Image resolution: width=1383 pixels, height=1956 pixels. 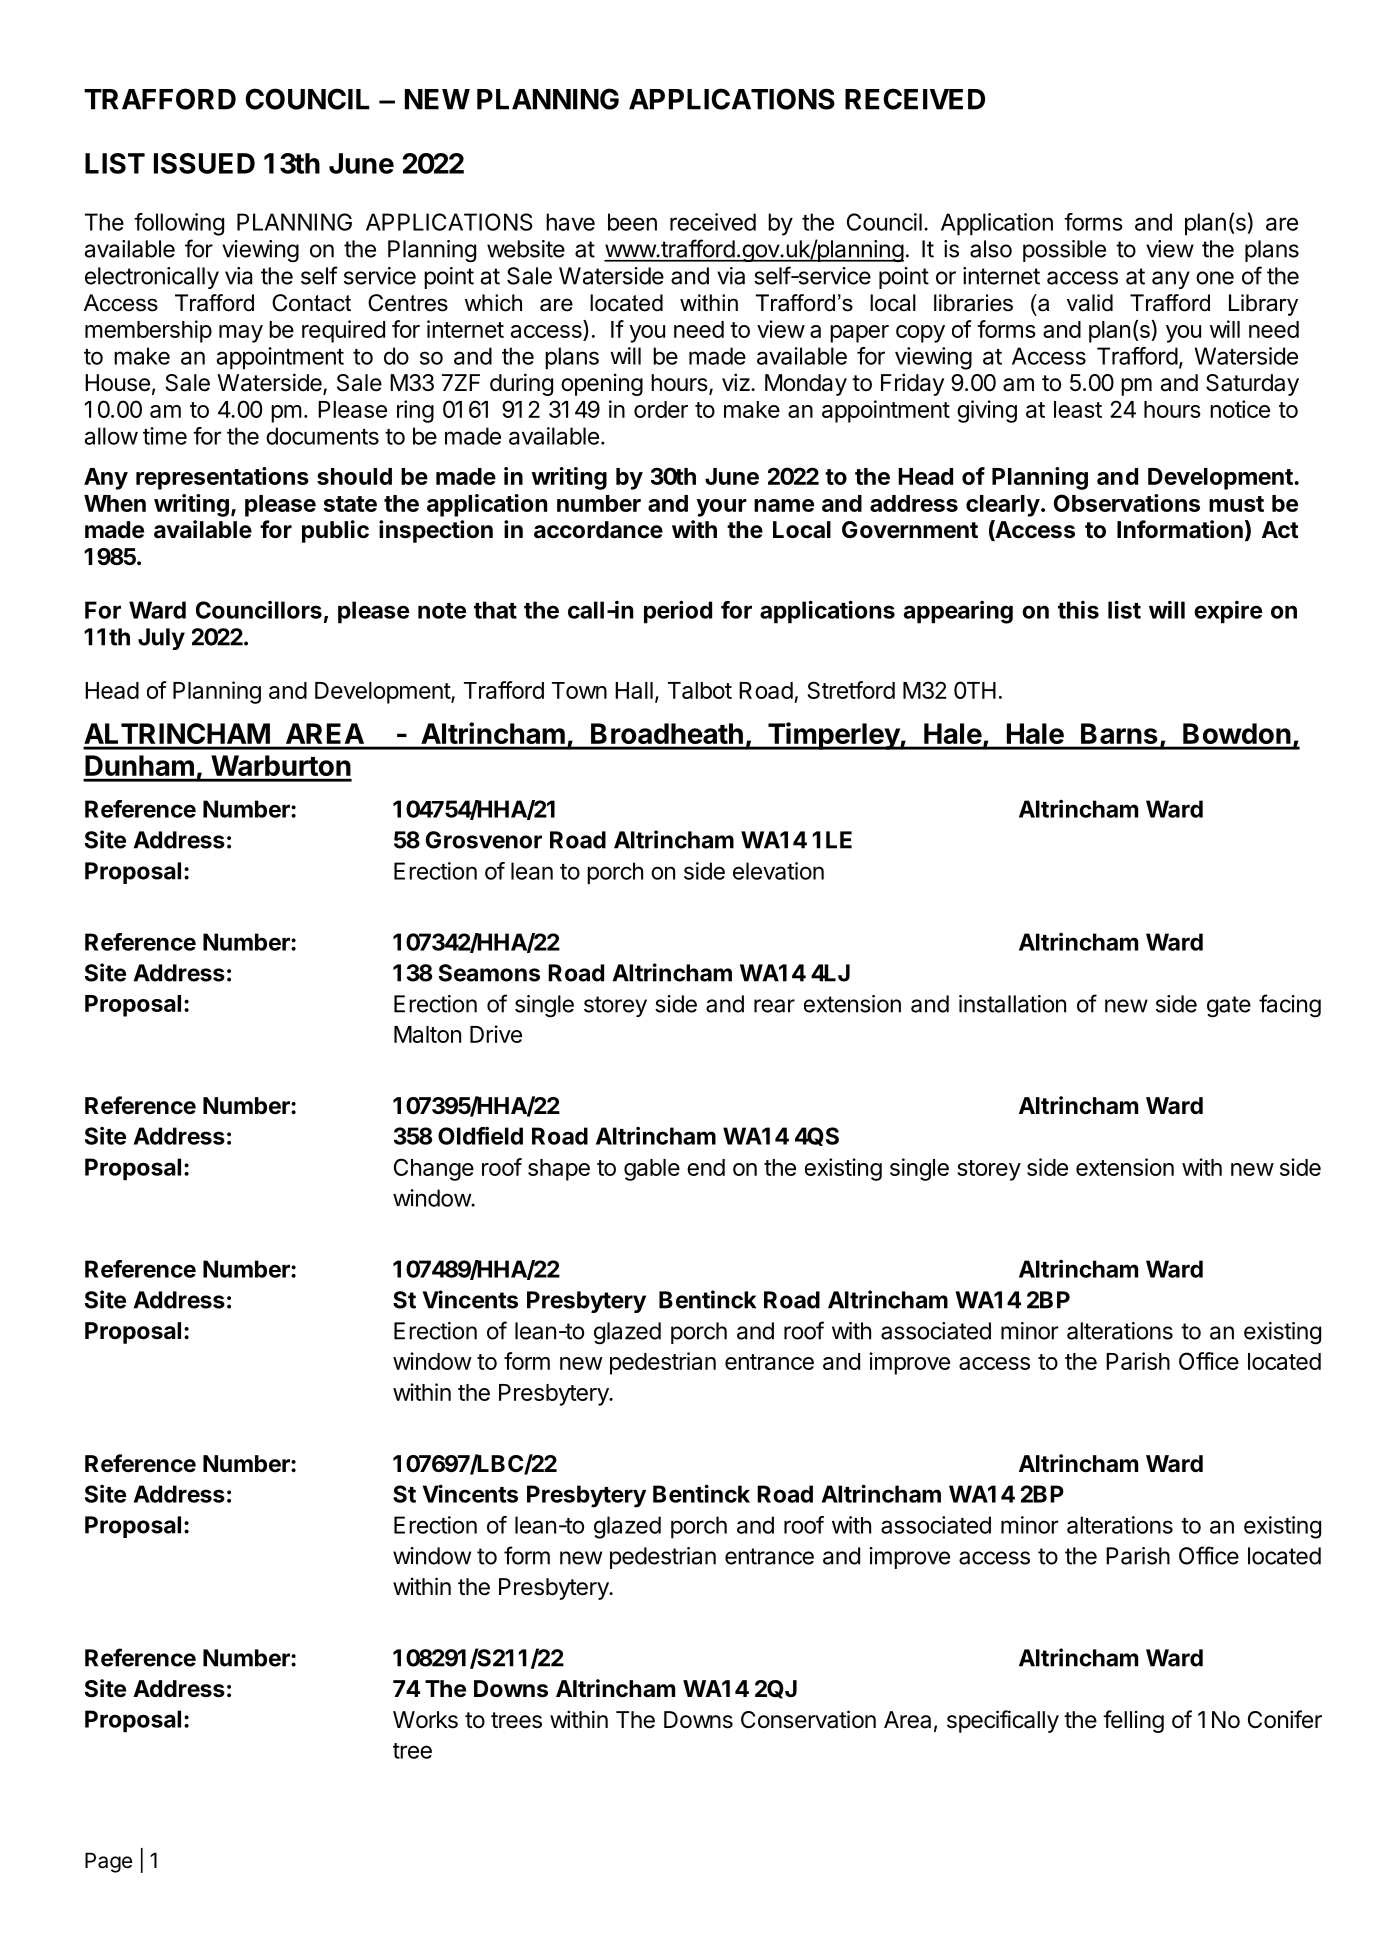 I want to click on been, so click(x=632, y=222).
